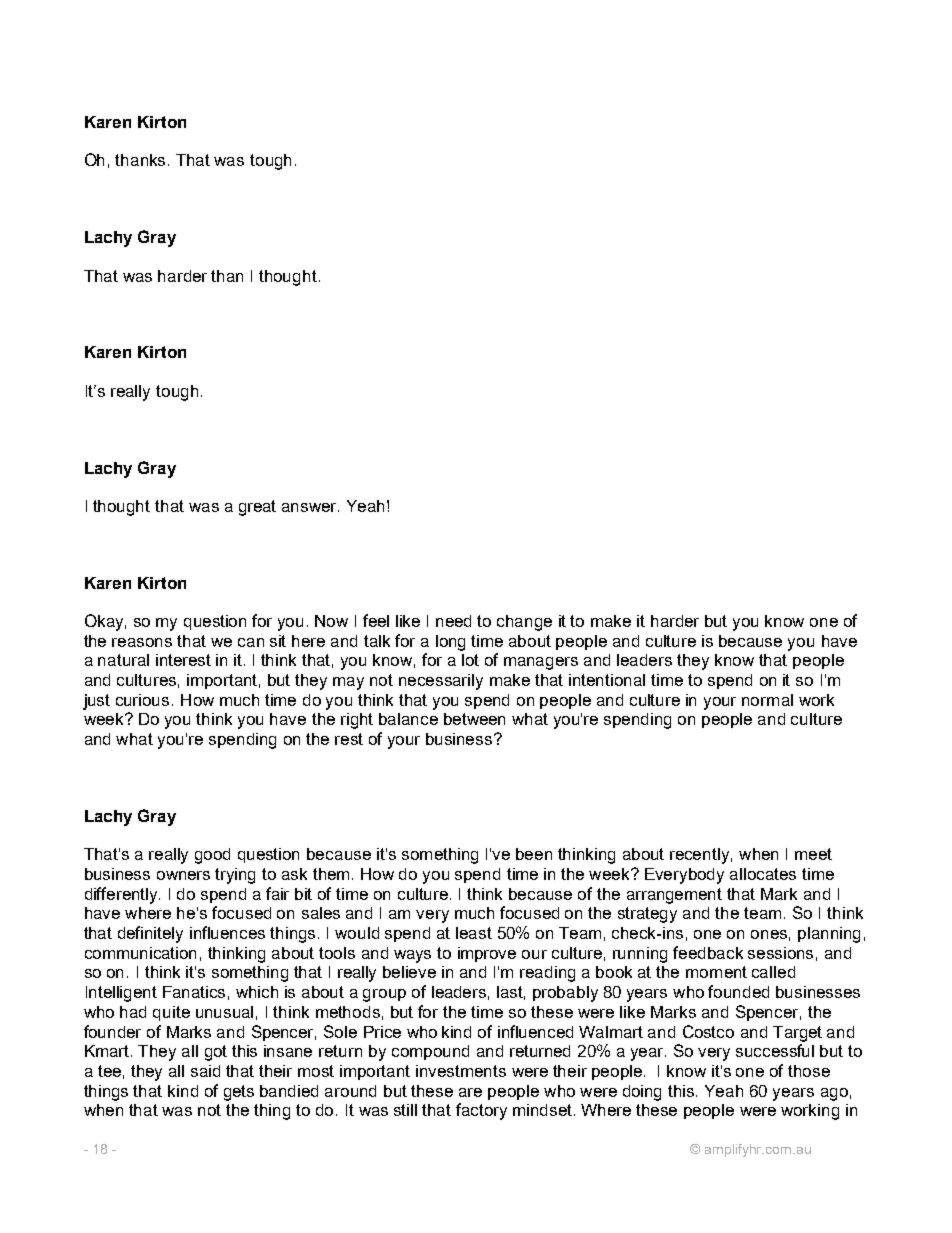  I want to click on been, so click(534, 854).
